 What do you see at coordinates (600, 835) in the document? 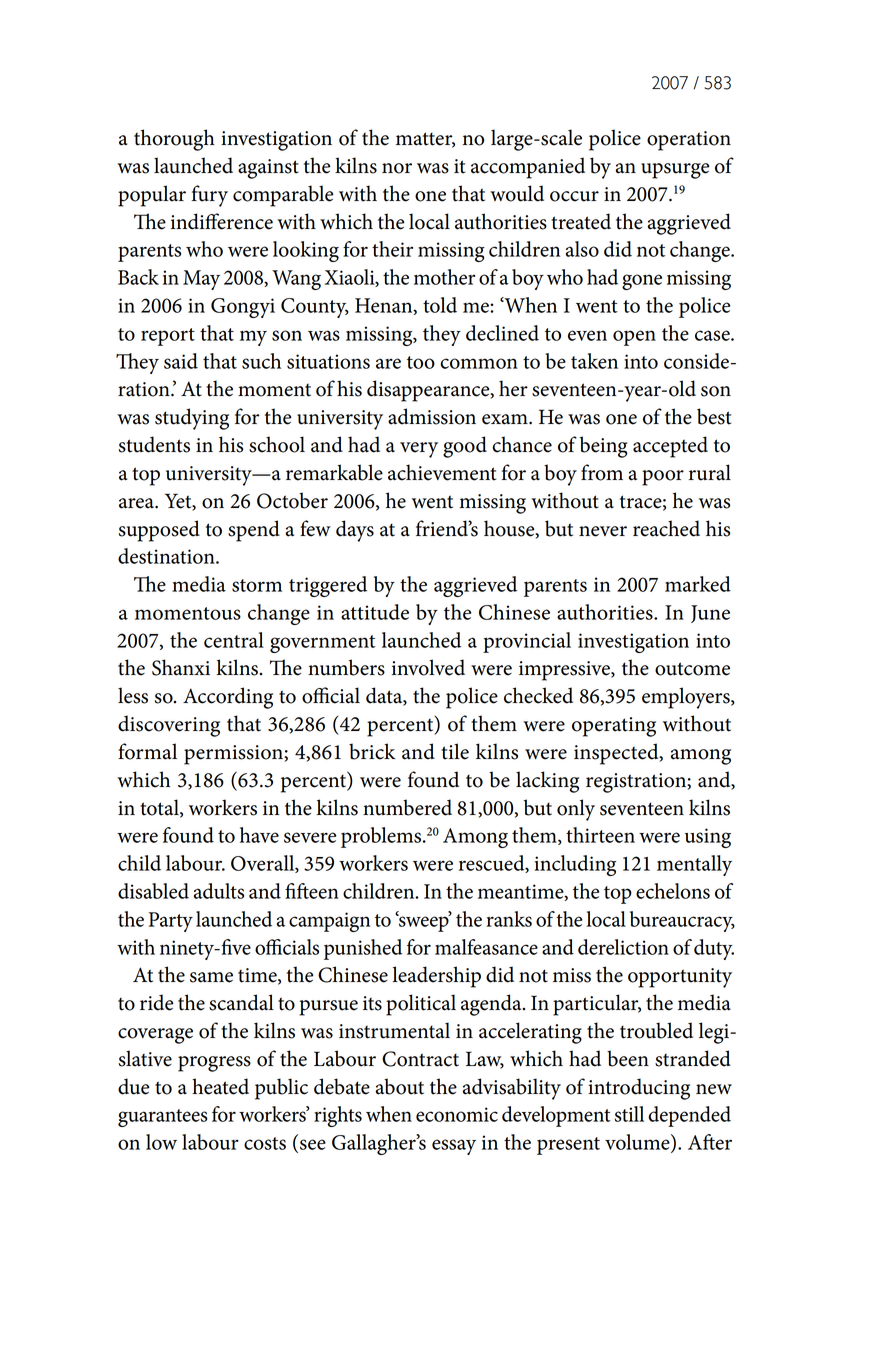
I see `thirteen` at bounding box center [600, 835].
